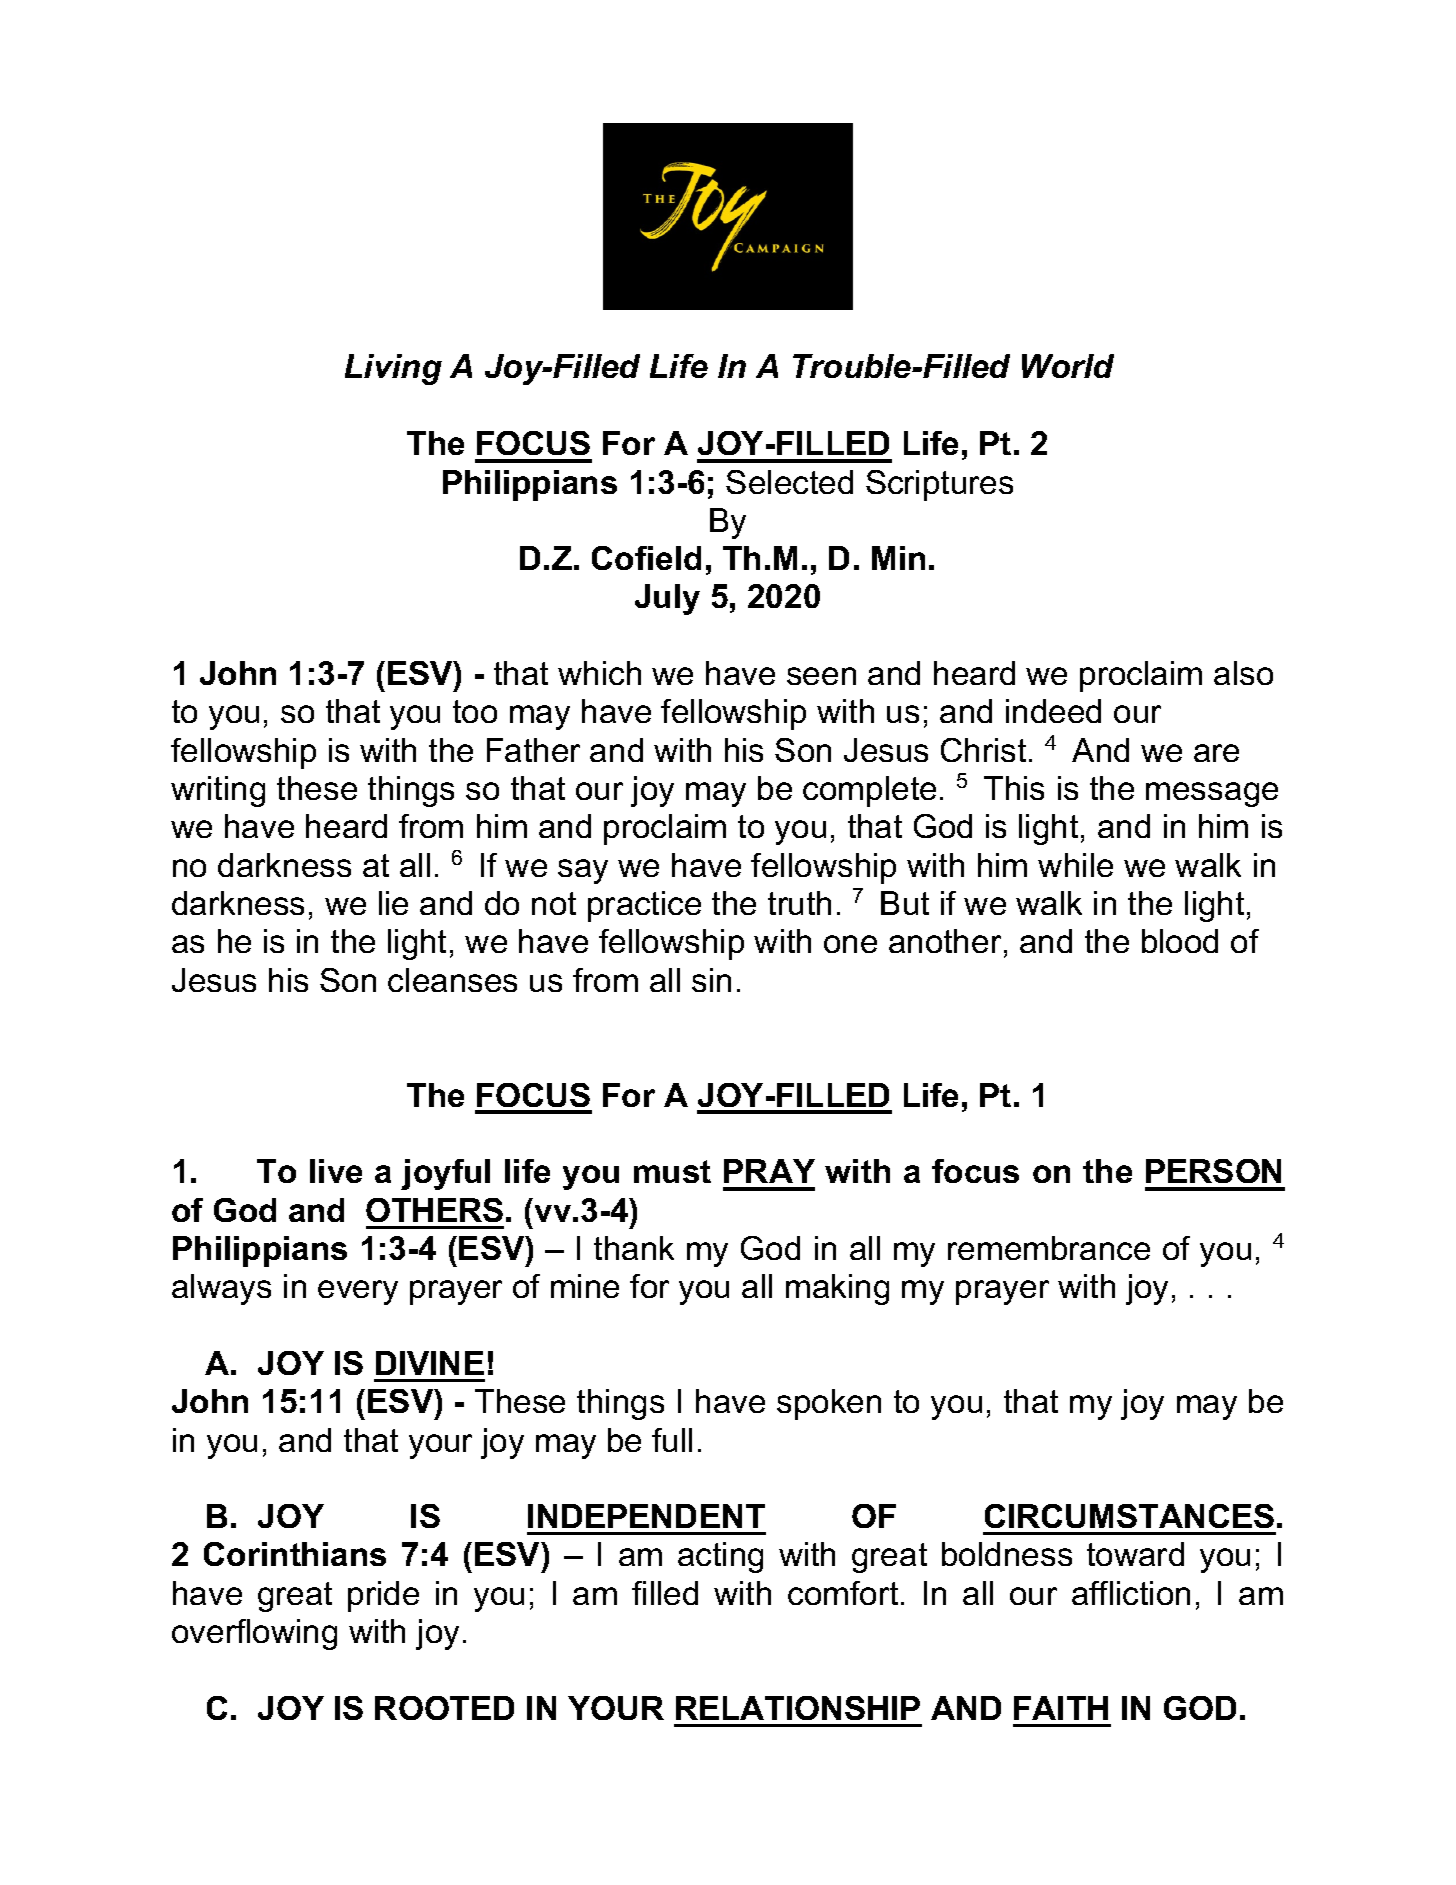 Image resolution: width=1456 pixels, height=1885 pixels. Describe the element at coordinates (393, 903) in the image. I see `lie` at that location.
